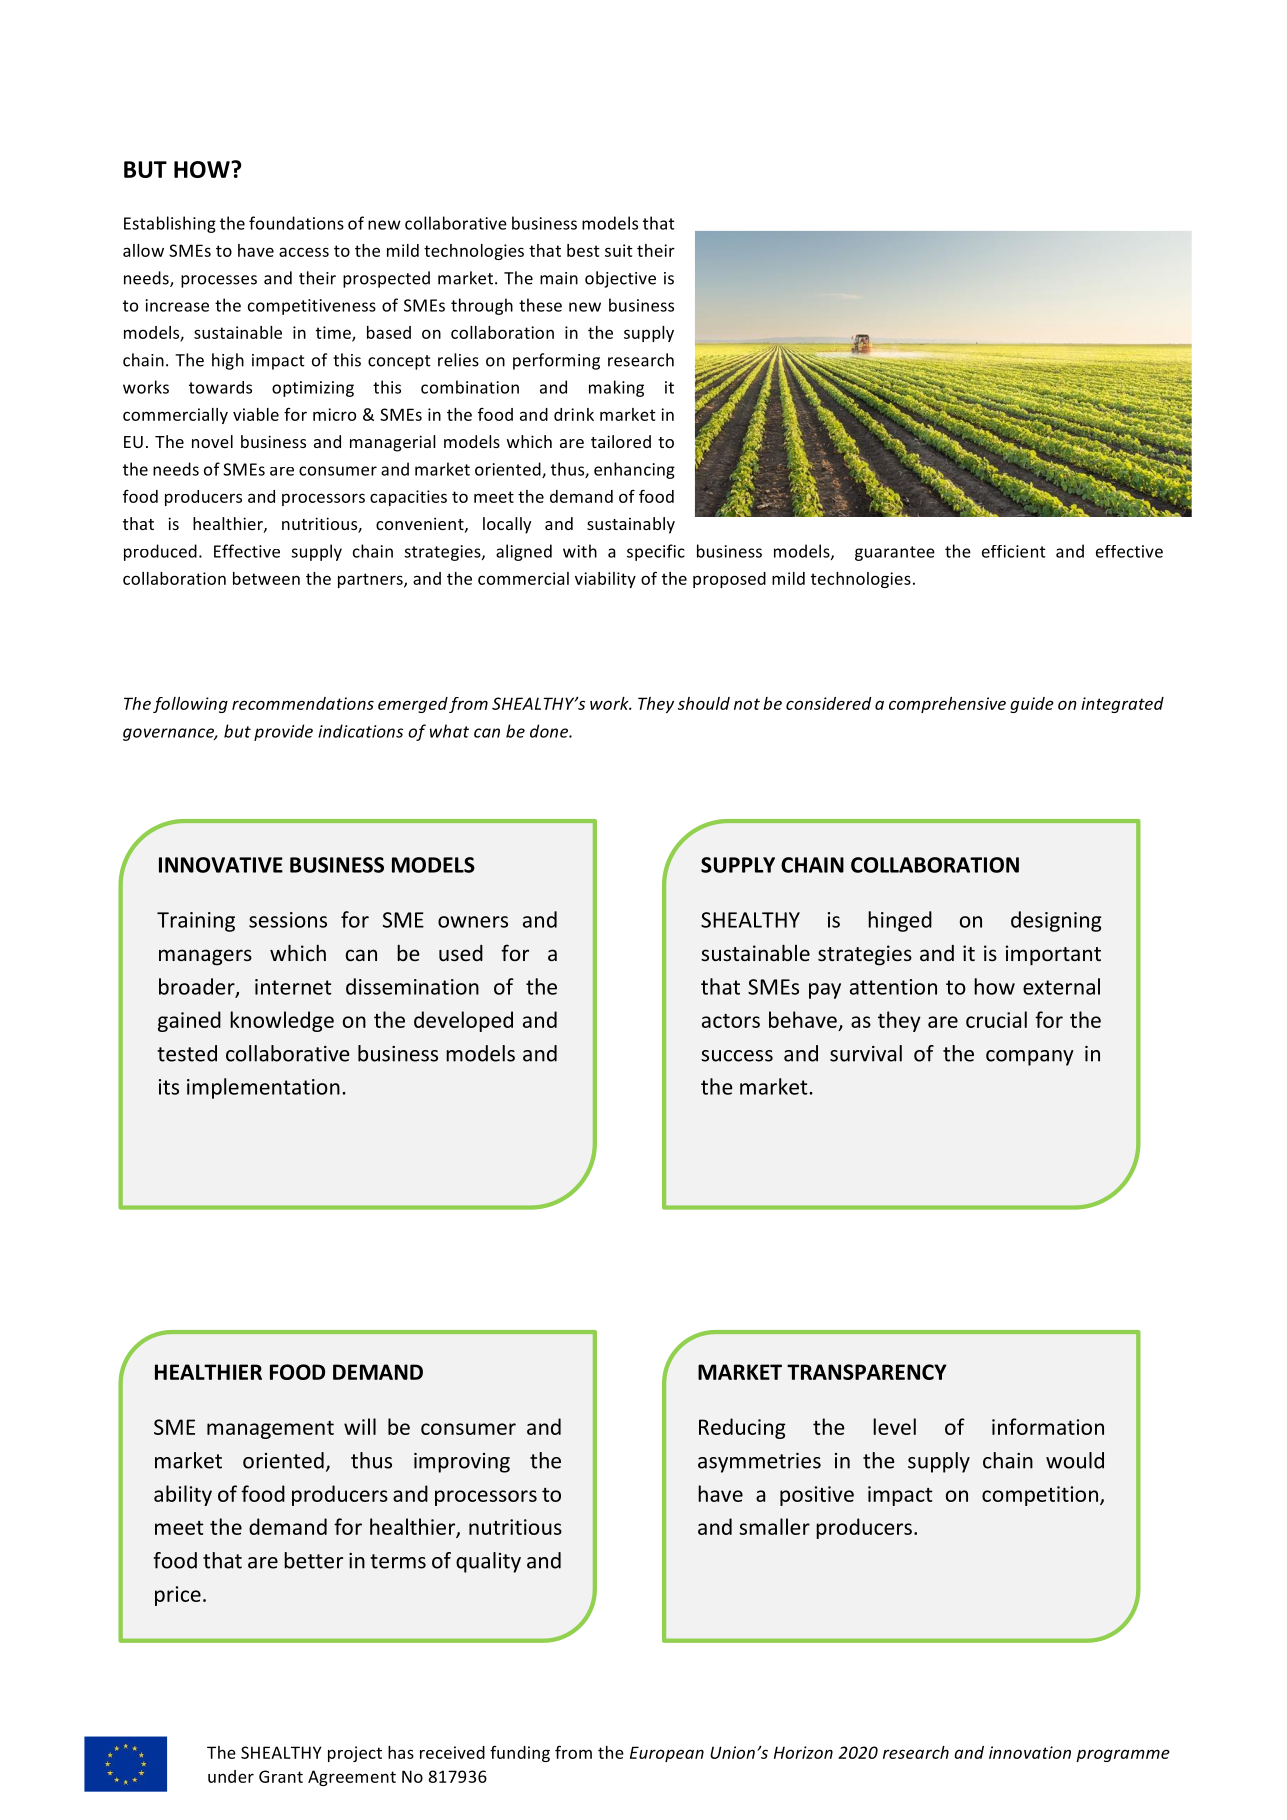 The image size is (1287, 1820). What do you see at coordinates (219, 281) in the screenshot?
I see `processes` at bounding box center [219, 281].
